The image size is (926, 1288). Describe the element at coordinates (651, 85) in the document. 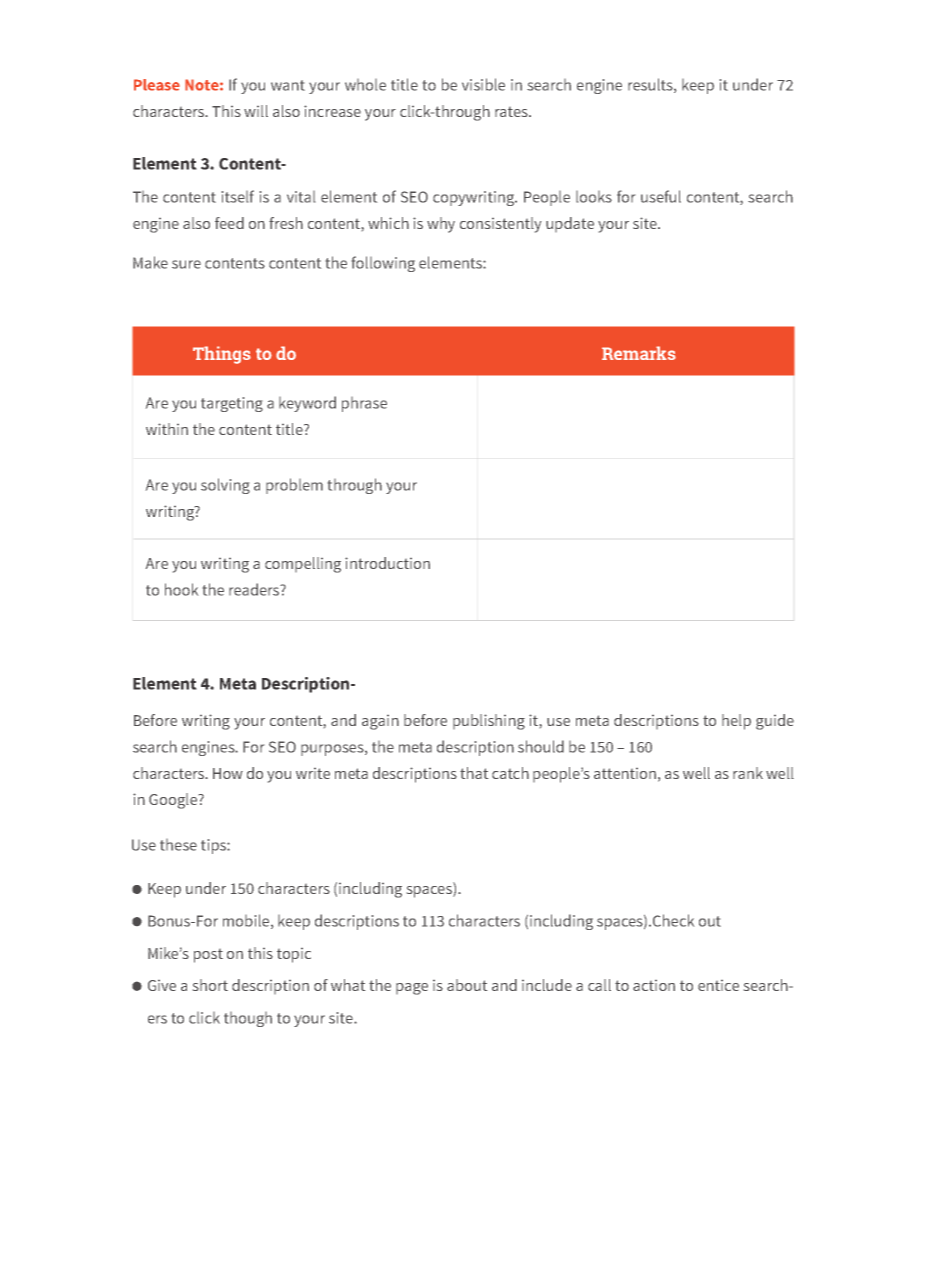

I see `results` at that location.
